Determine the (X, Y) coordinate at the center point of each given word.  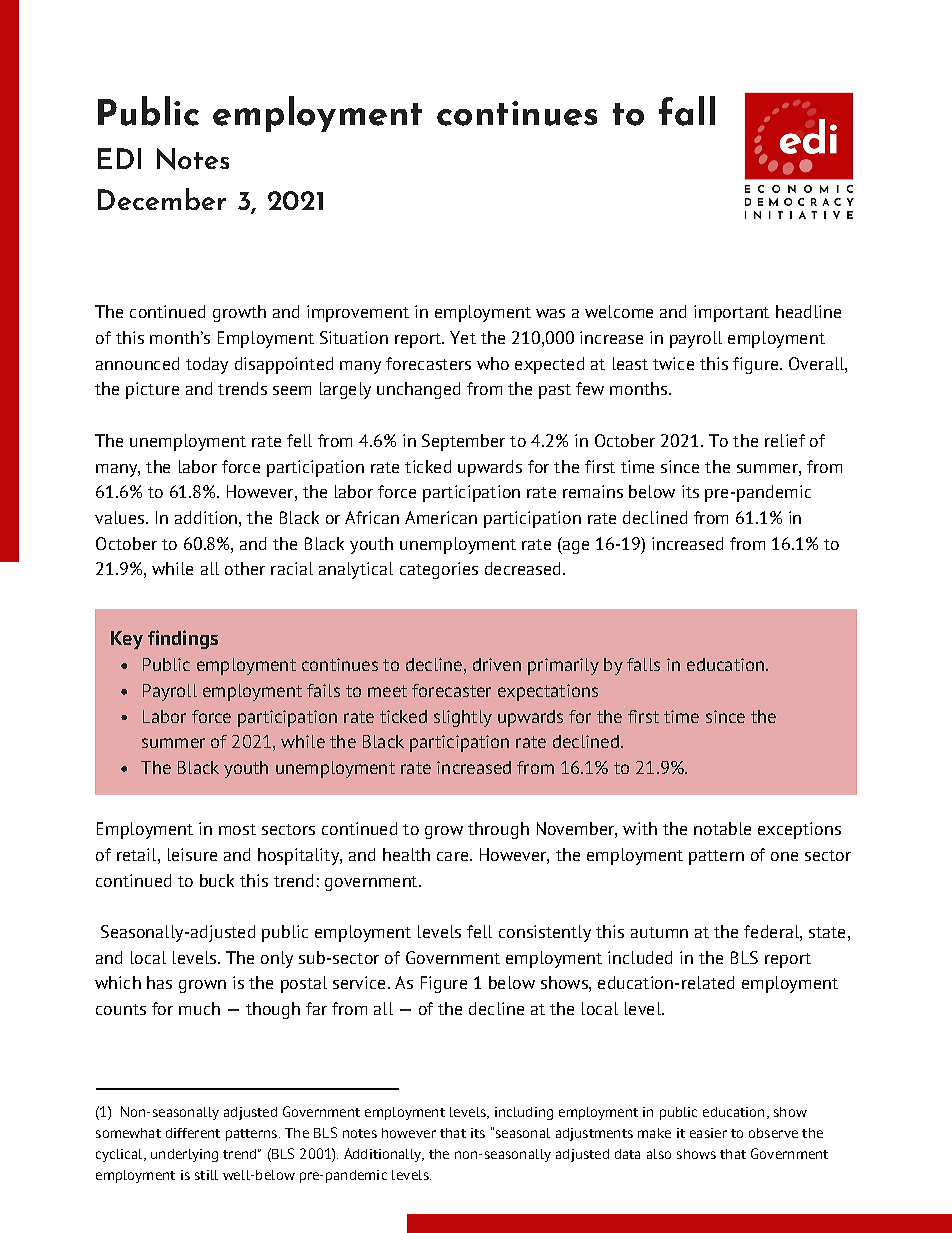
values (121, 517)
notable (722, 828)
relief (785, 440)
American (441, 517)
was (550, 313)
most (237, 829)
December (162, 199)
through (498, 830)
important (731, 313)
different (193, 1133)
